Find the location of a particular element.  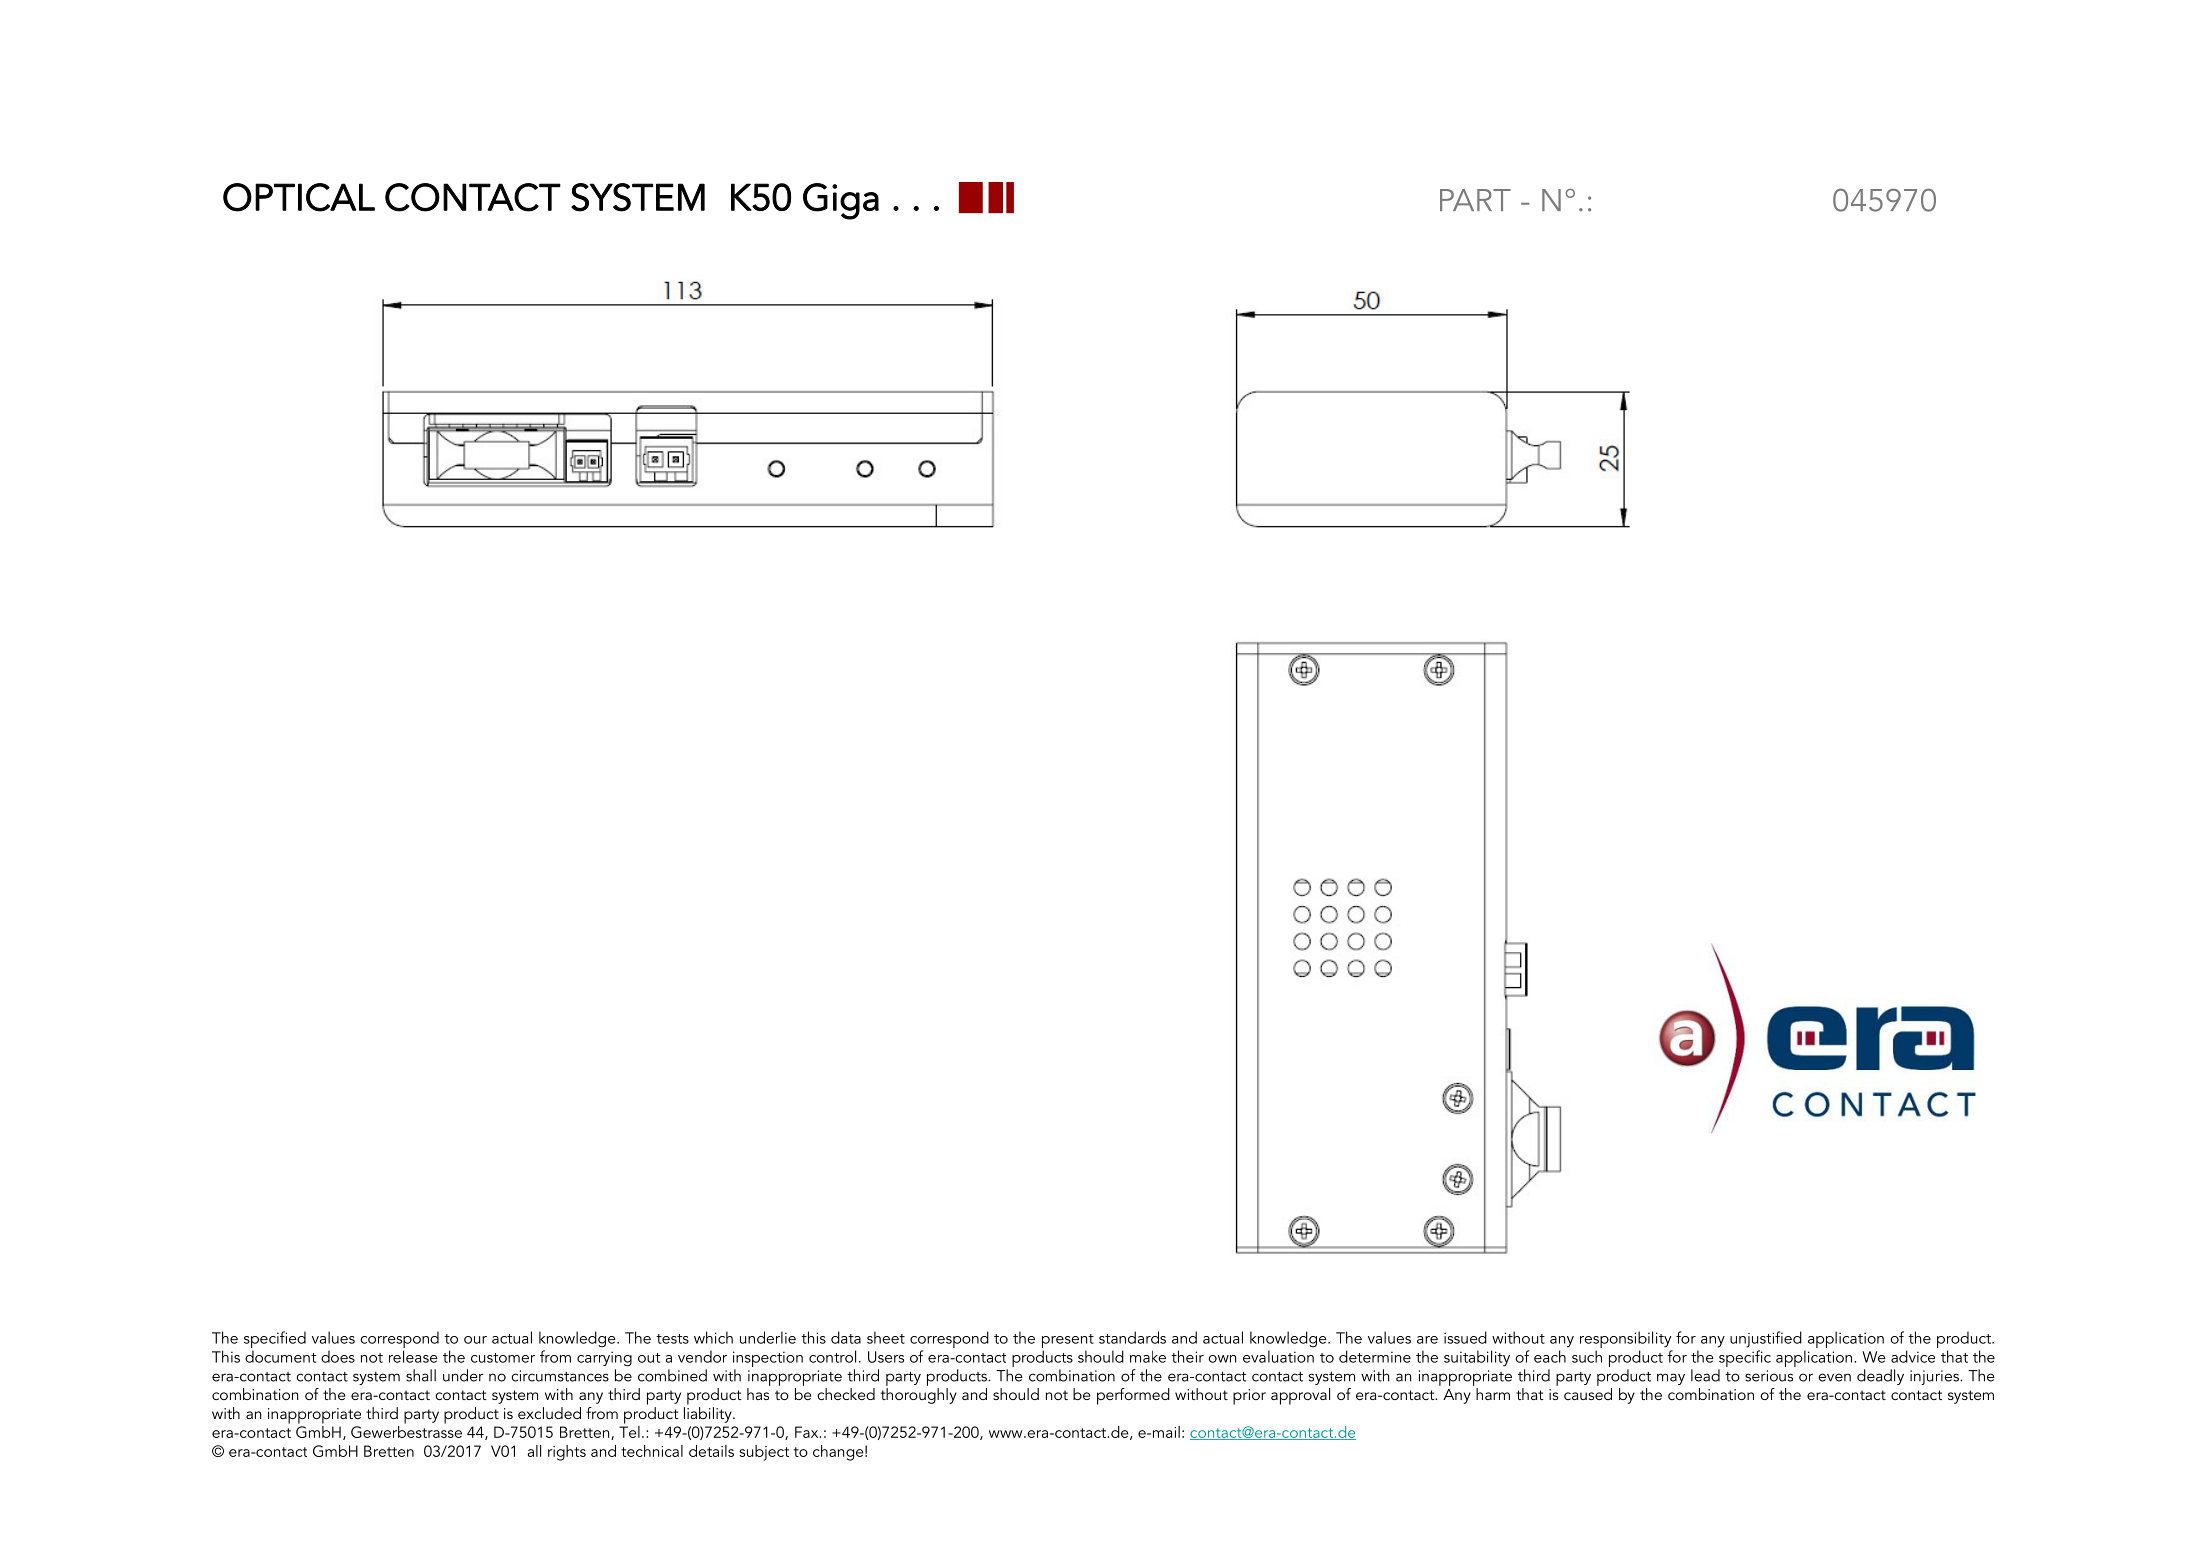

specified is located at coordinates (275, 1339).
